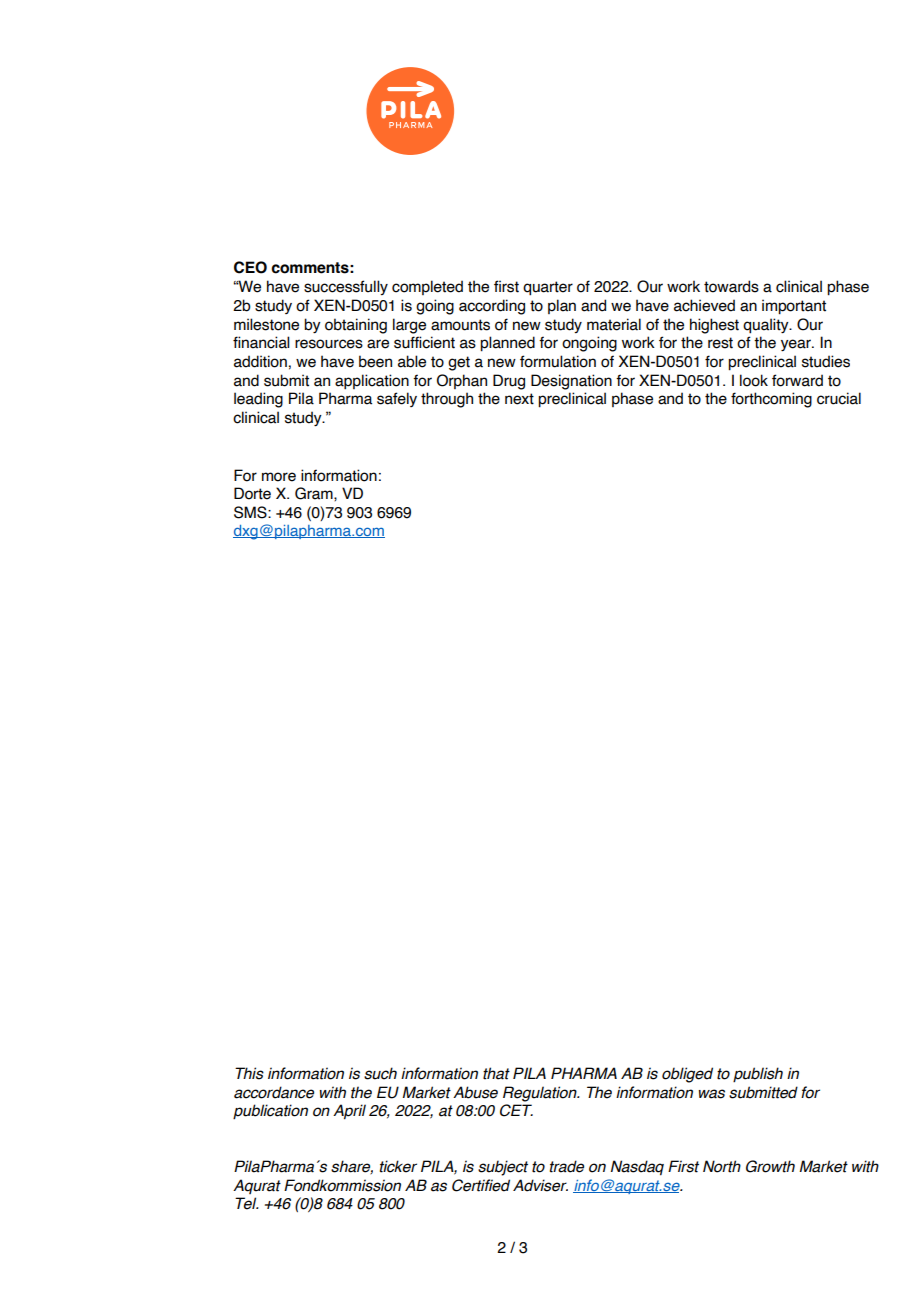 The image size is (924, 1308). What do you see at coordinates (548, 288) in the screenshot?
I see `quarter` at bounding box center [548, 288].
